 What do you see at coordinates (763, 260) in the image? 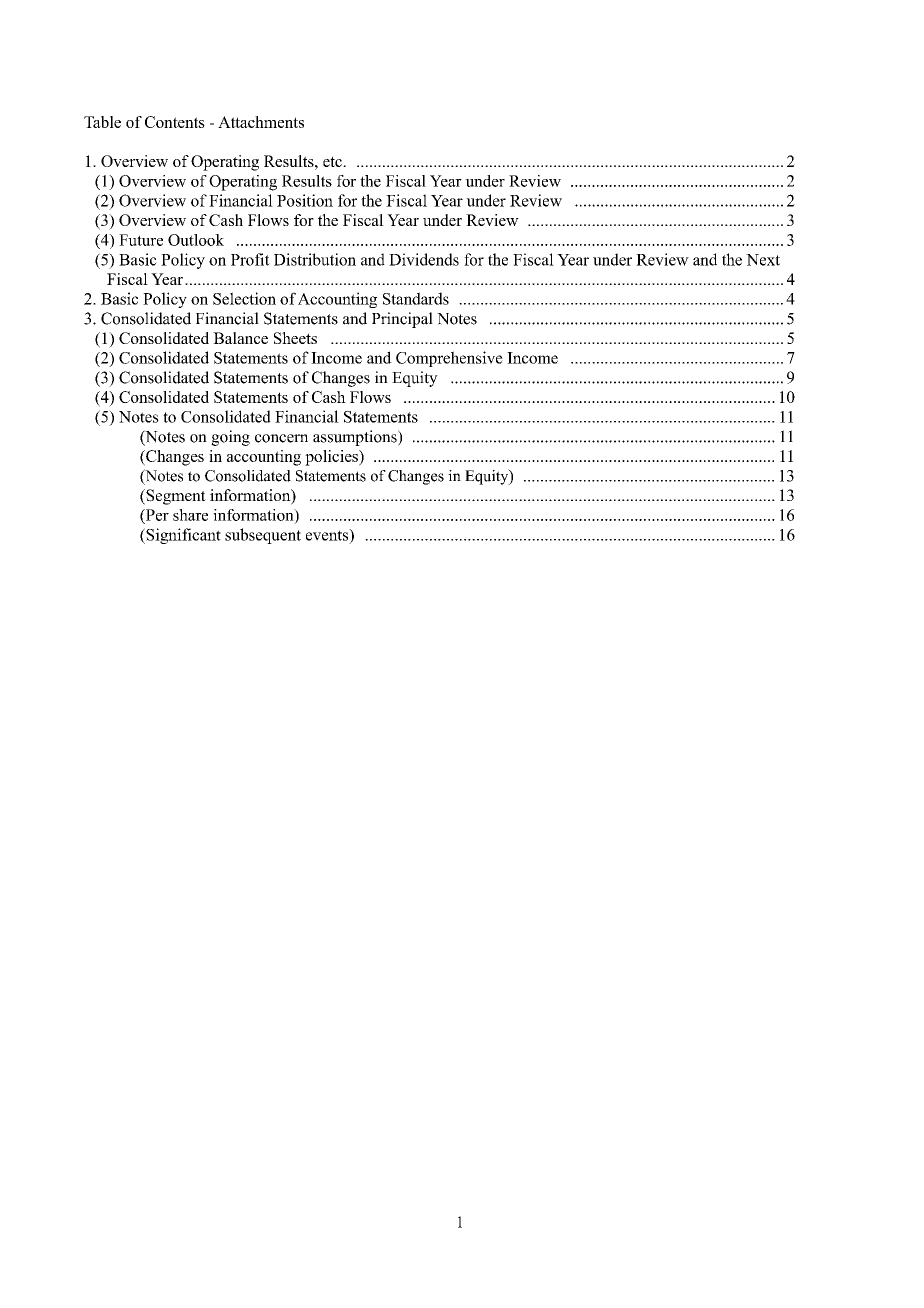
I see `Next` at bounding box center [763, 260].
